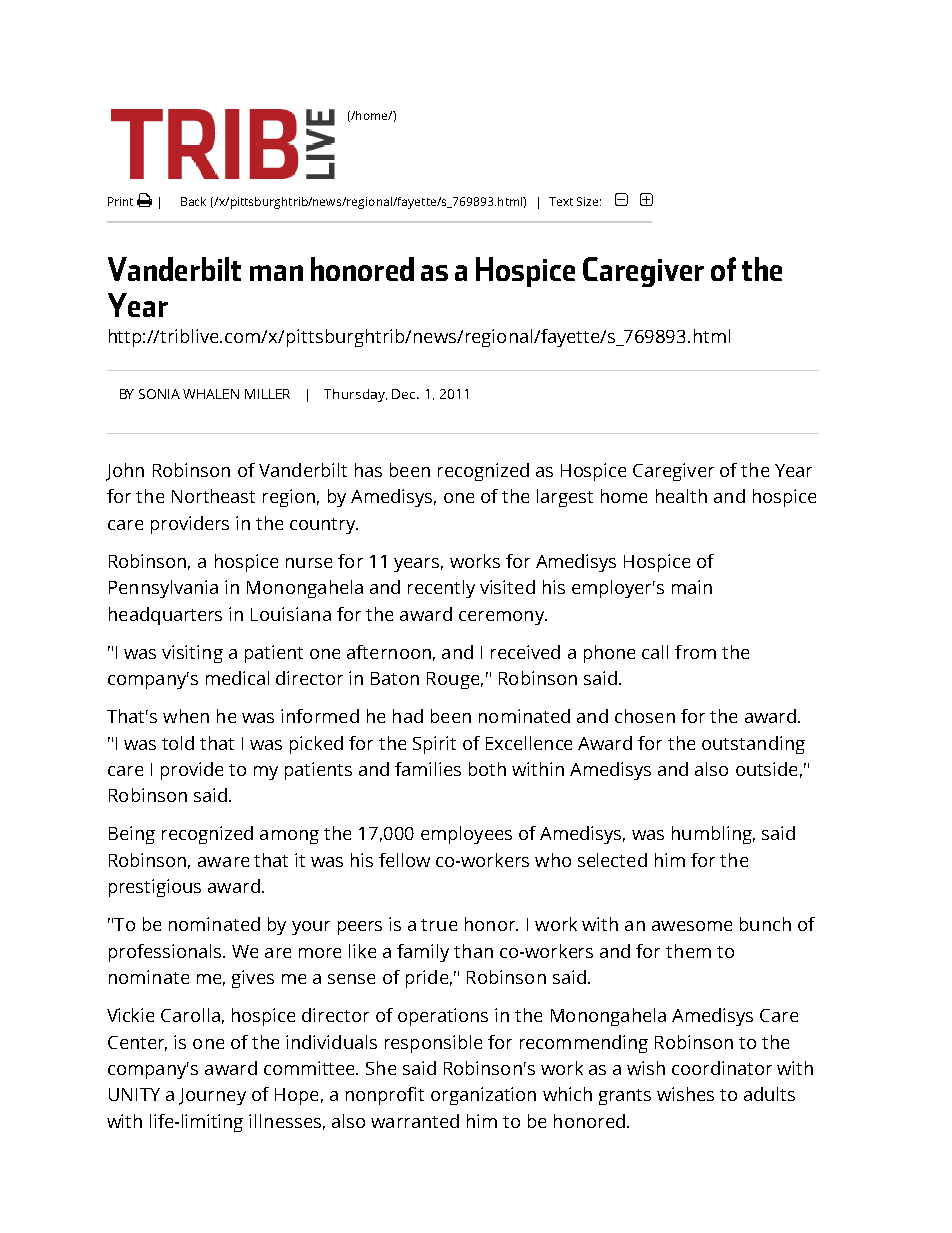 This screenshot has height=1233, width=952. I want to click on from, so click(695, 652).
